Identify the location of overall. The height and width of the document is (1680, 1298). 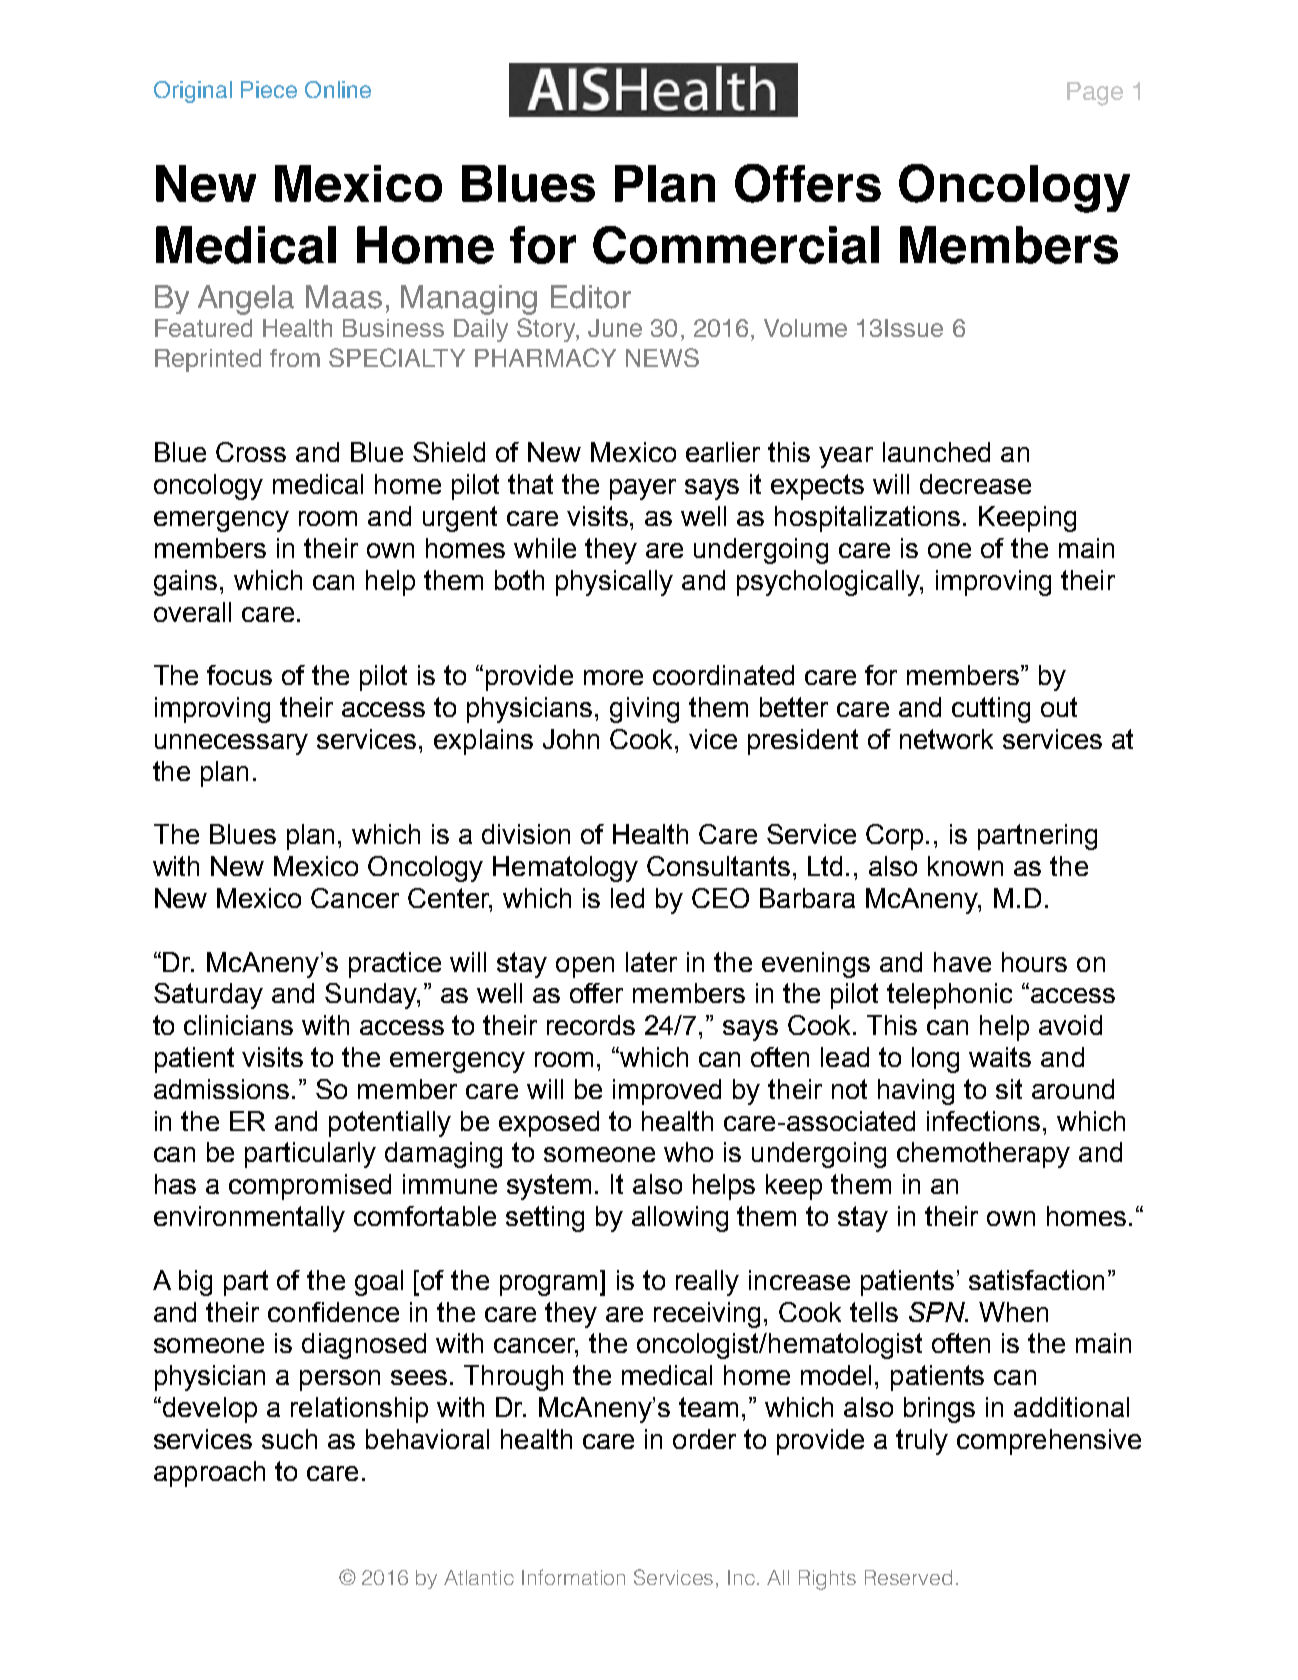
(192, 612).
